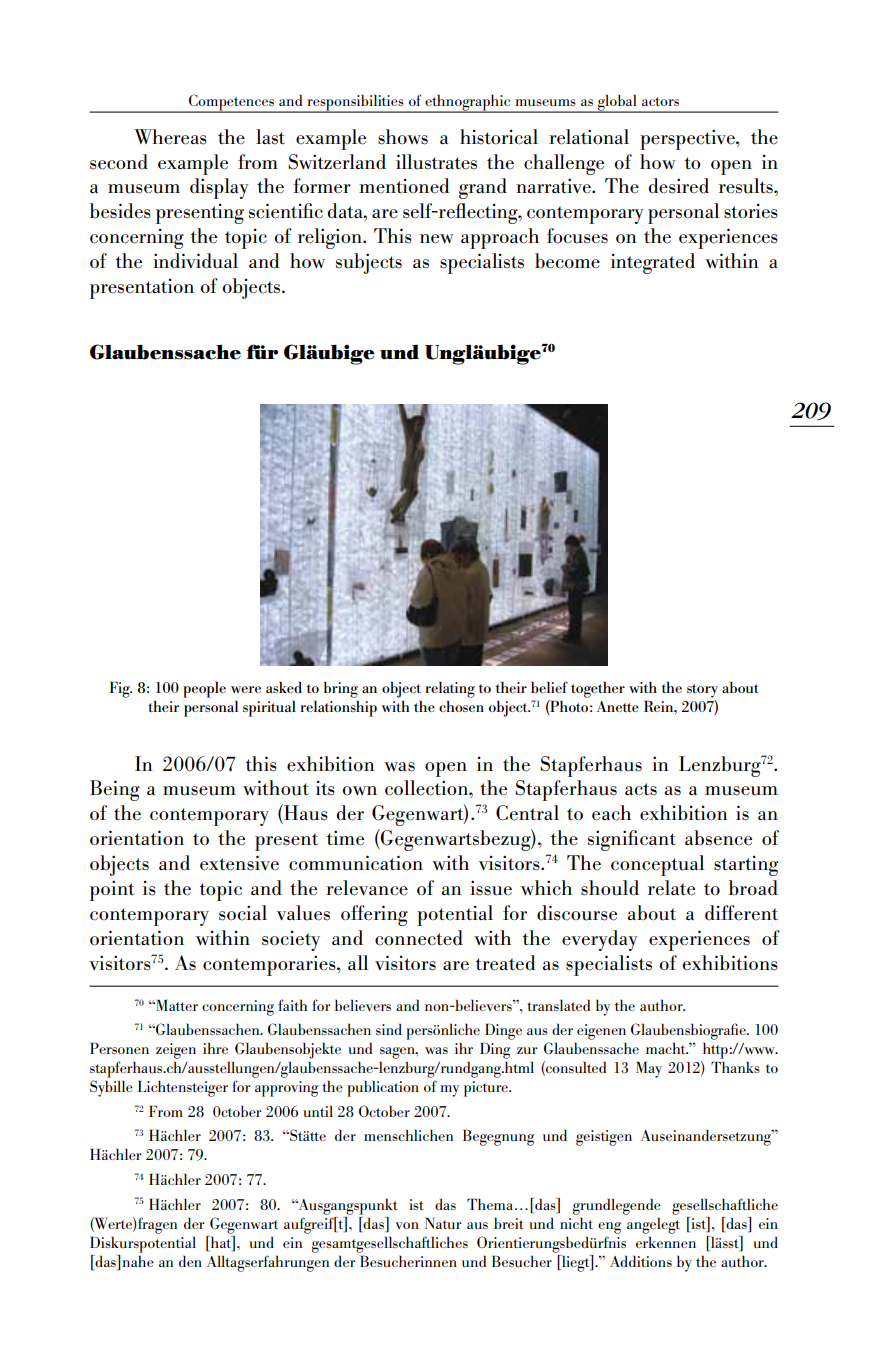 This screenshot has height=1345, width=896. What do you see at coordinates (436, 162) in the screenshot?
I see `illustrates` at bounding box center [436, 162].
